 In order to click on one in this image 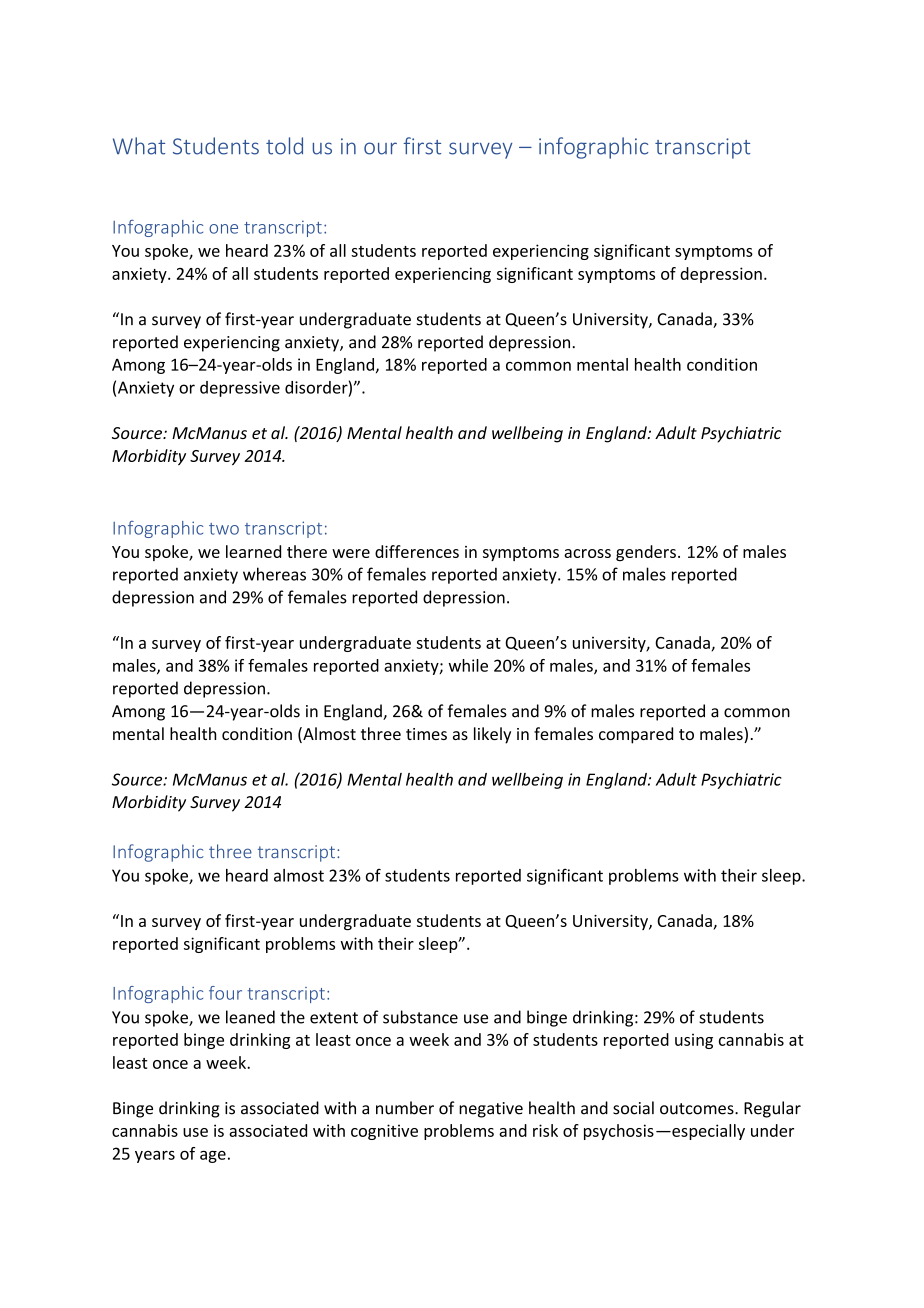, I will do `click(223, 229)`.
